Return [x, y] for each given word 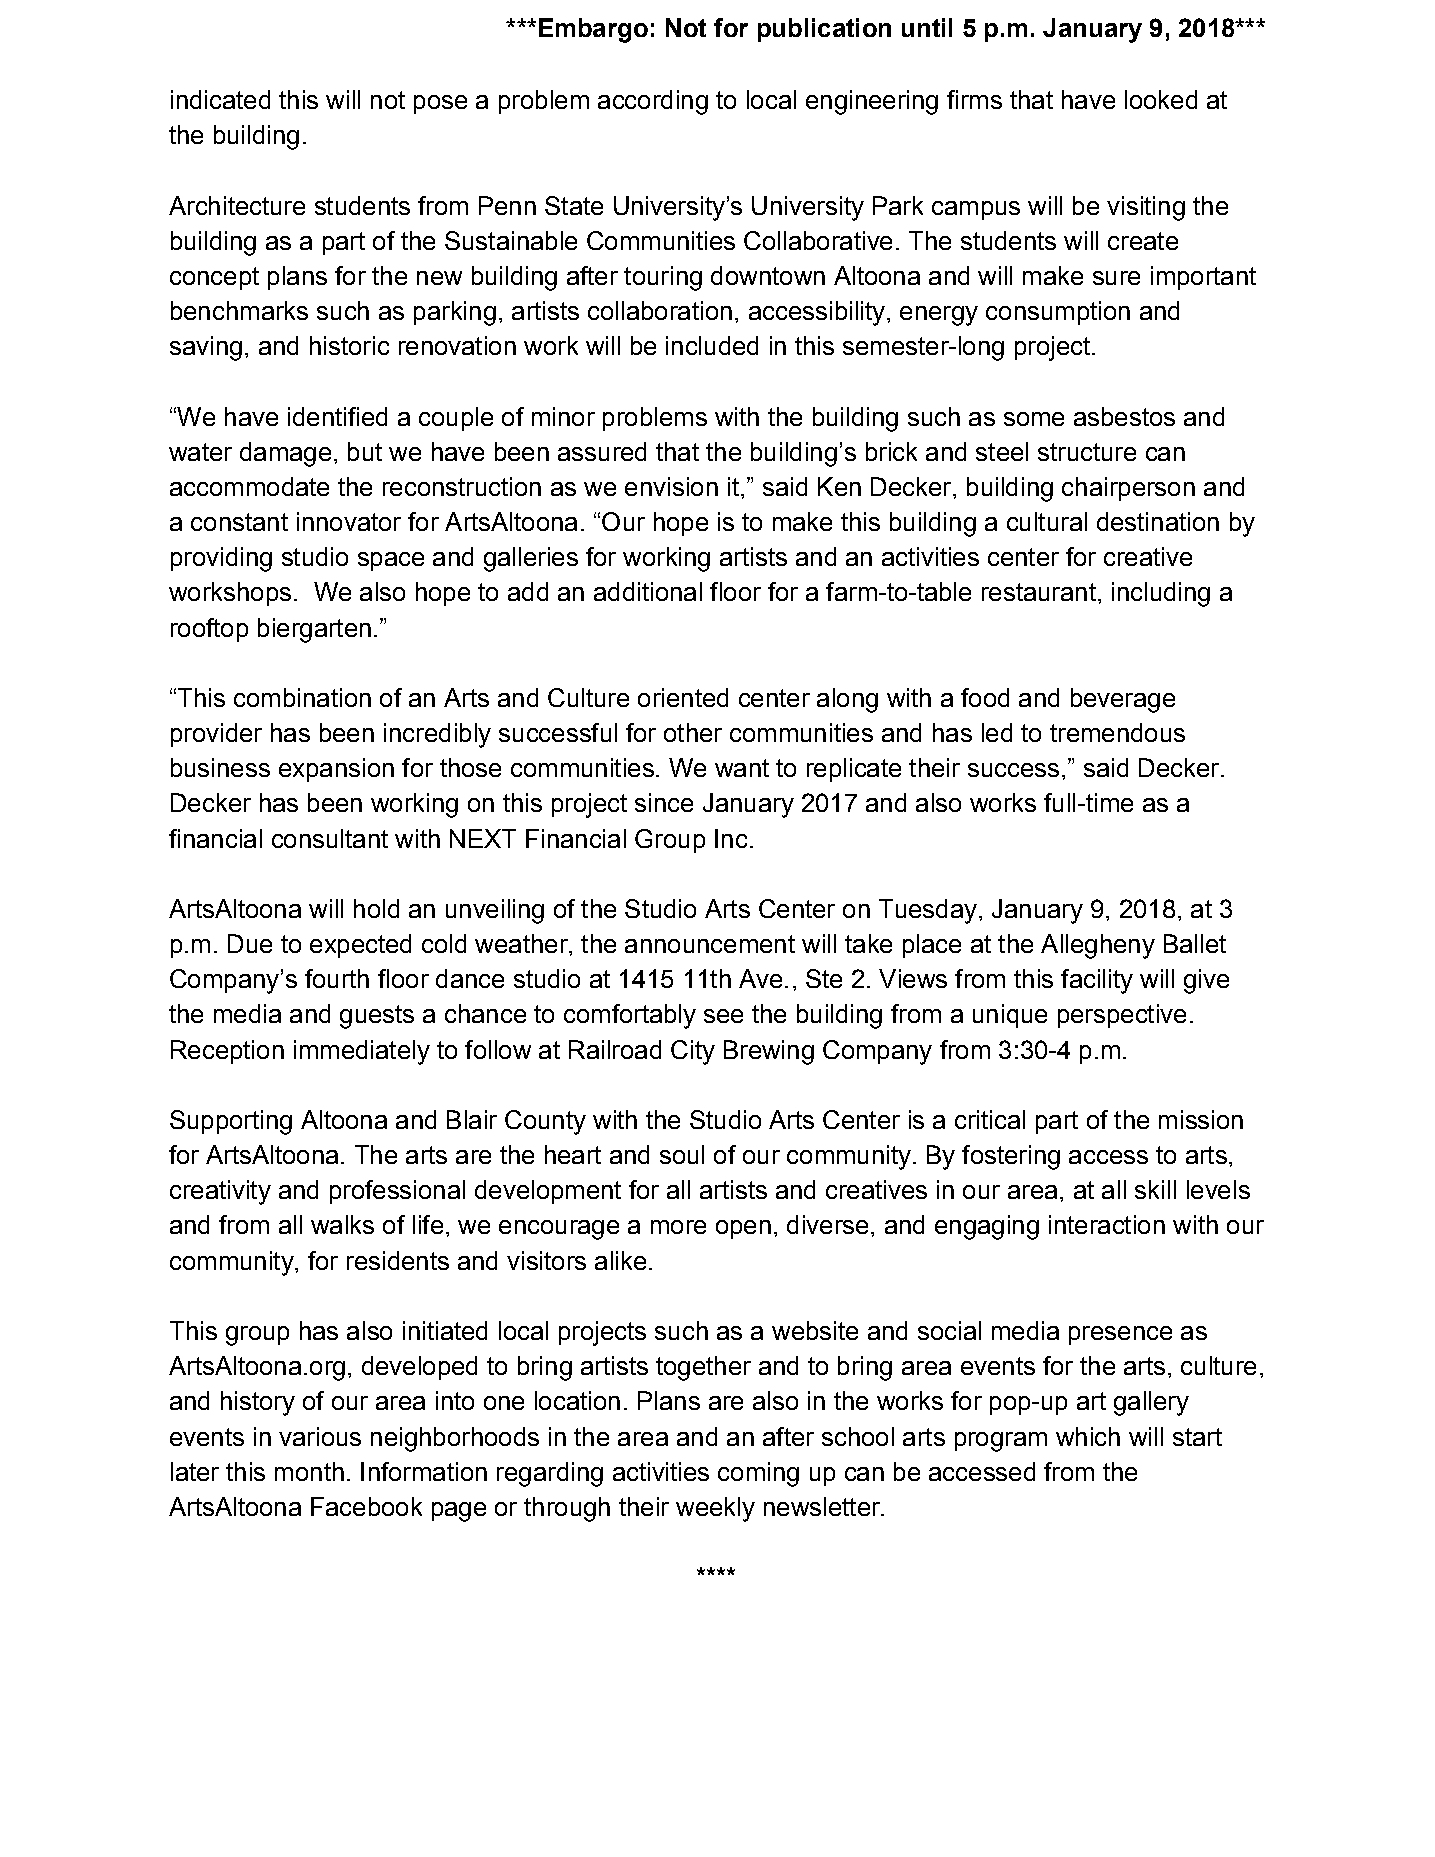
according [653, 102]
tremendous [1117, 732]
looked [1161, 99]
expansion [336, 770]
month [309, 1471]
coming [758, 1474]
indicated [220, 99]
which [1088, 1436]
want [742, 768]
